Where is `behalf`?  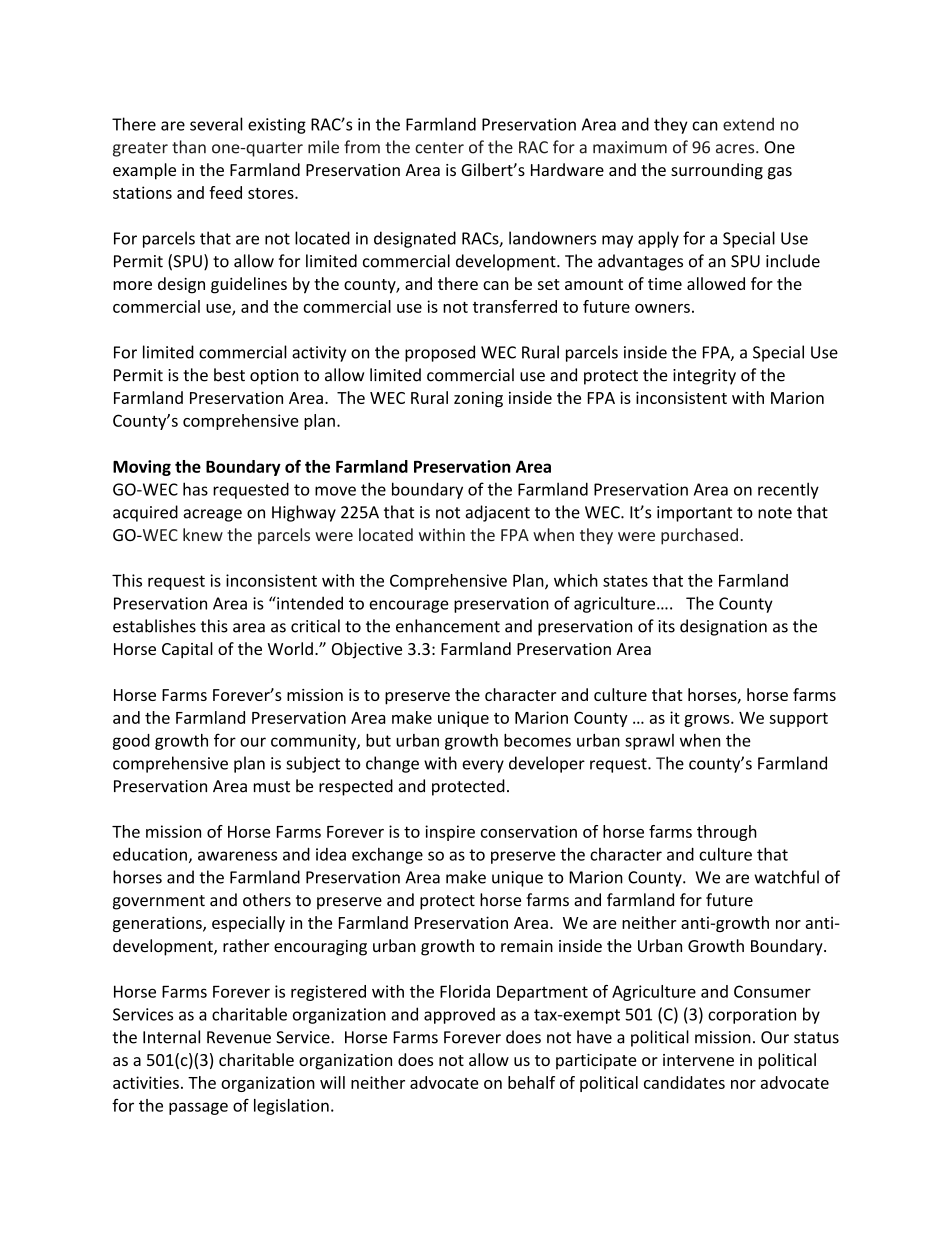 behalf is located at coordinates (531, 1082).
